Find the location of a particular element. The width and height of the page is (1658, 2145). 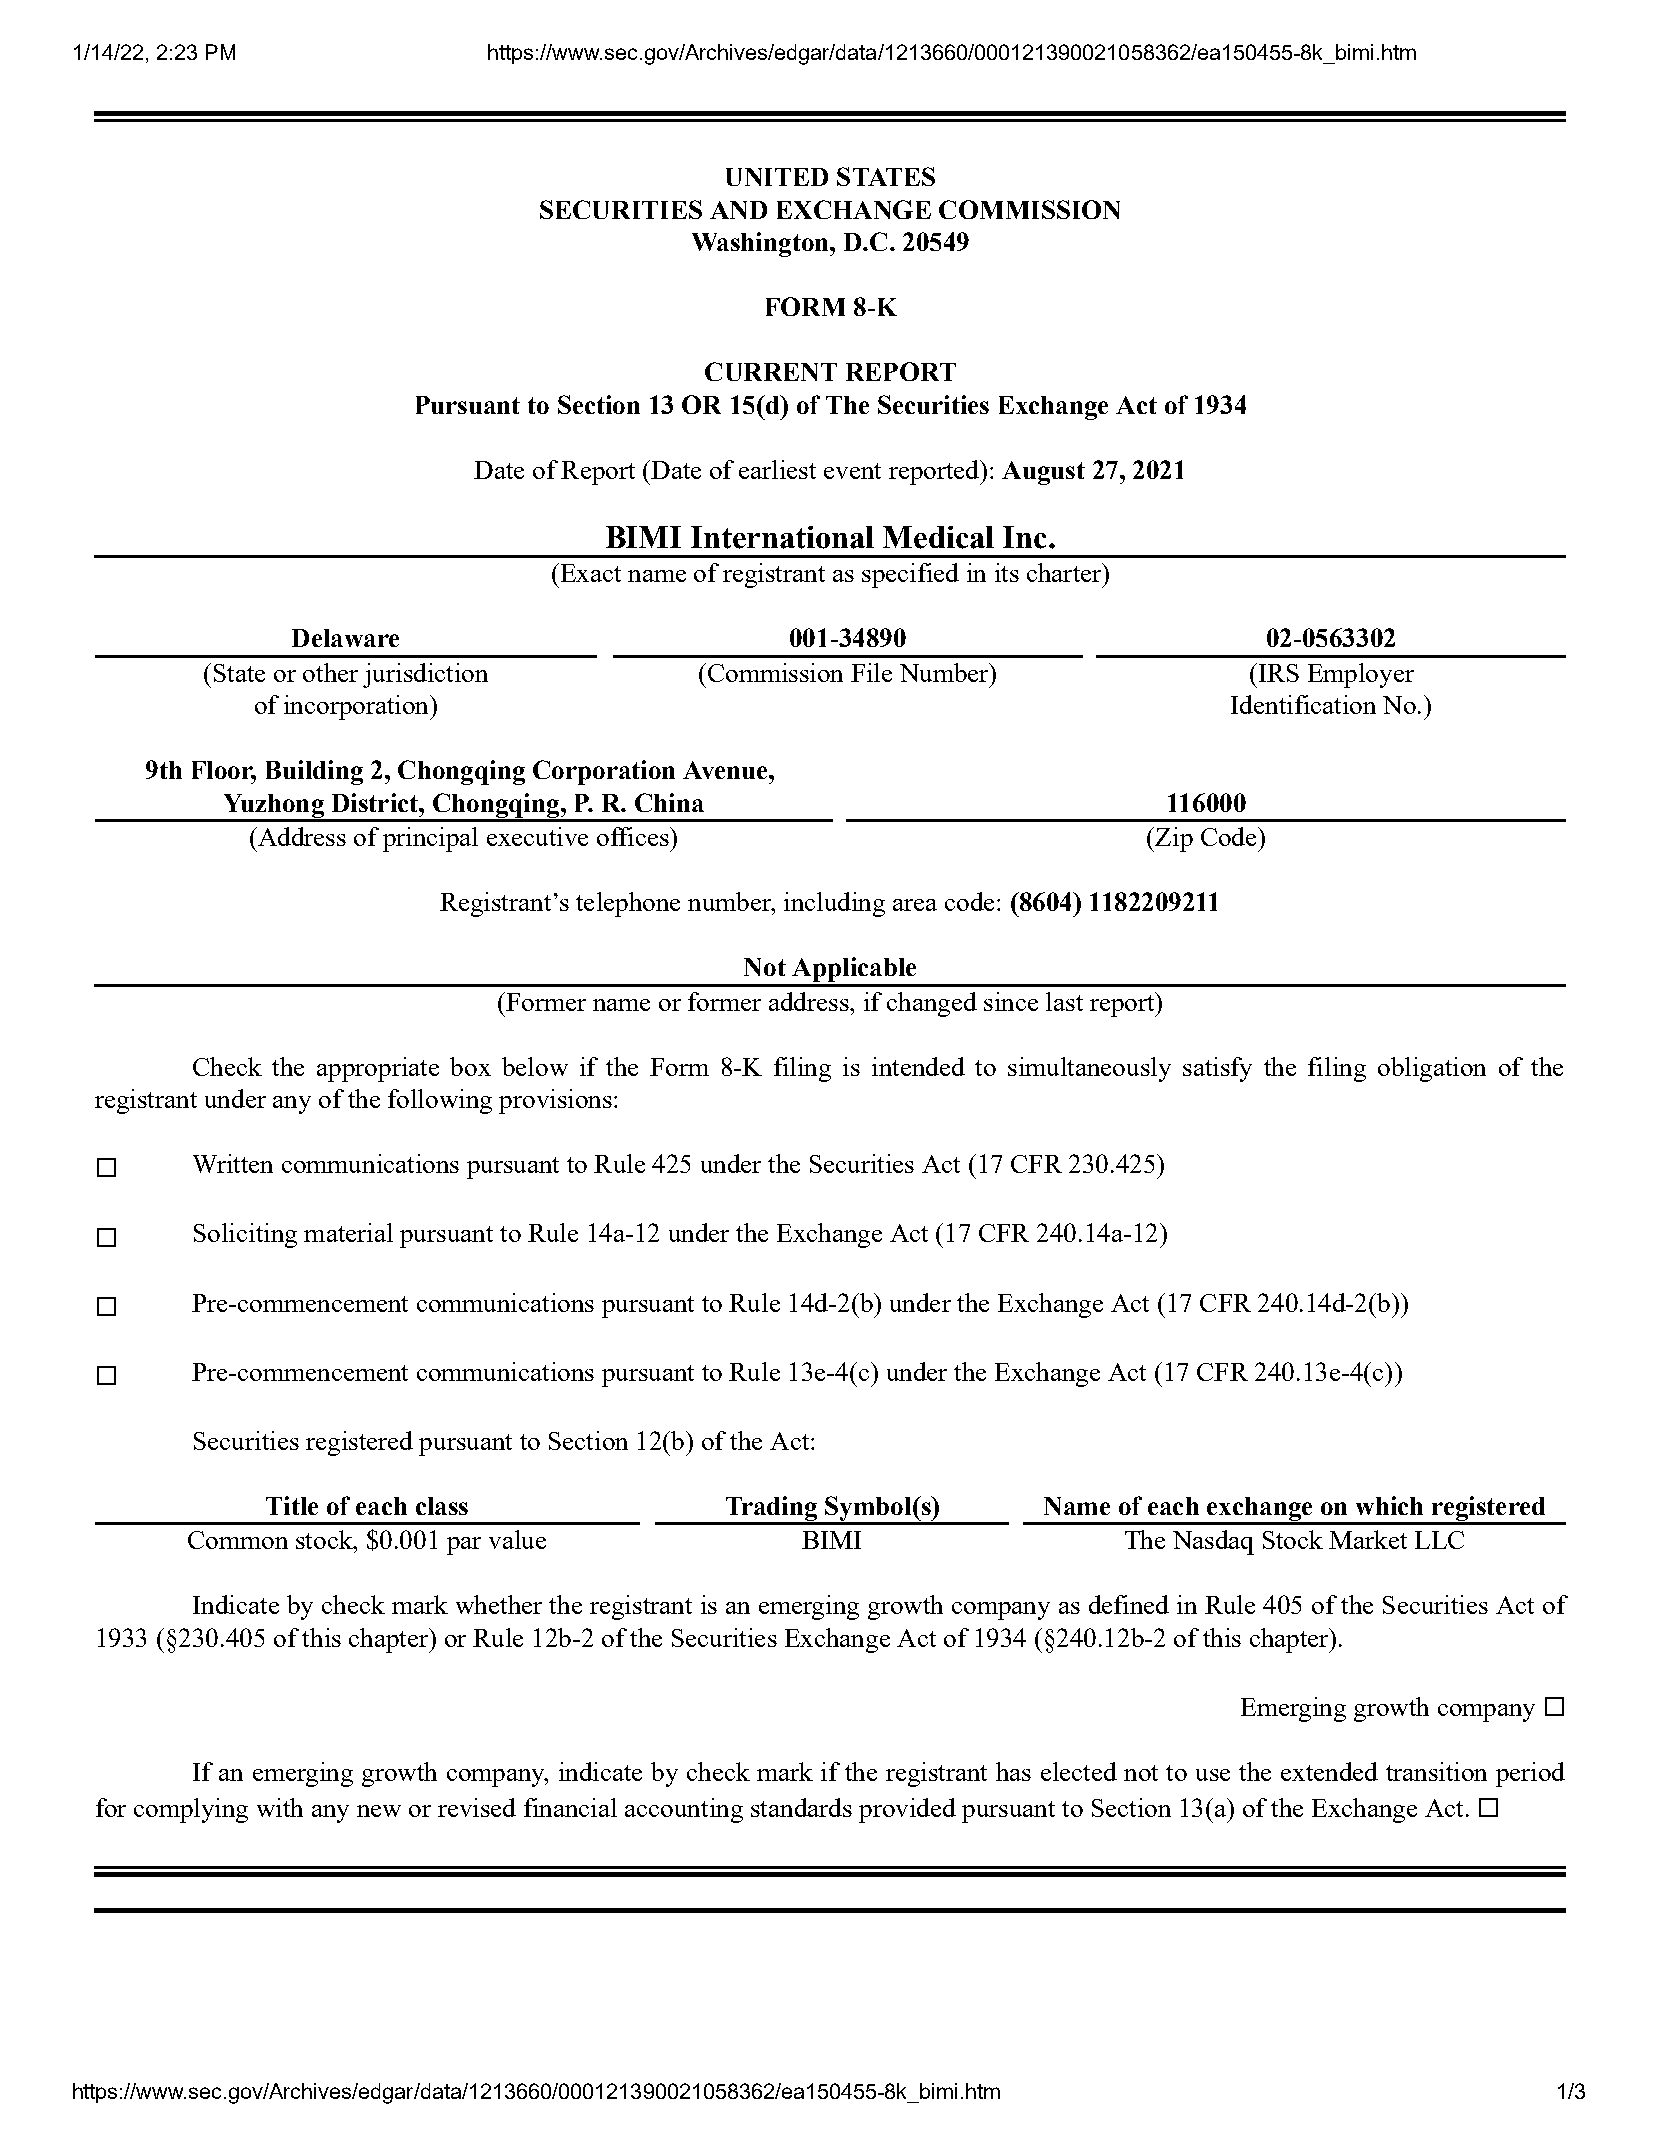

changed is located at coordinates (932, 1004).
